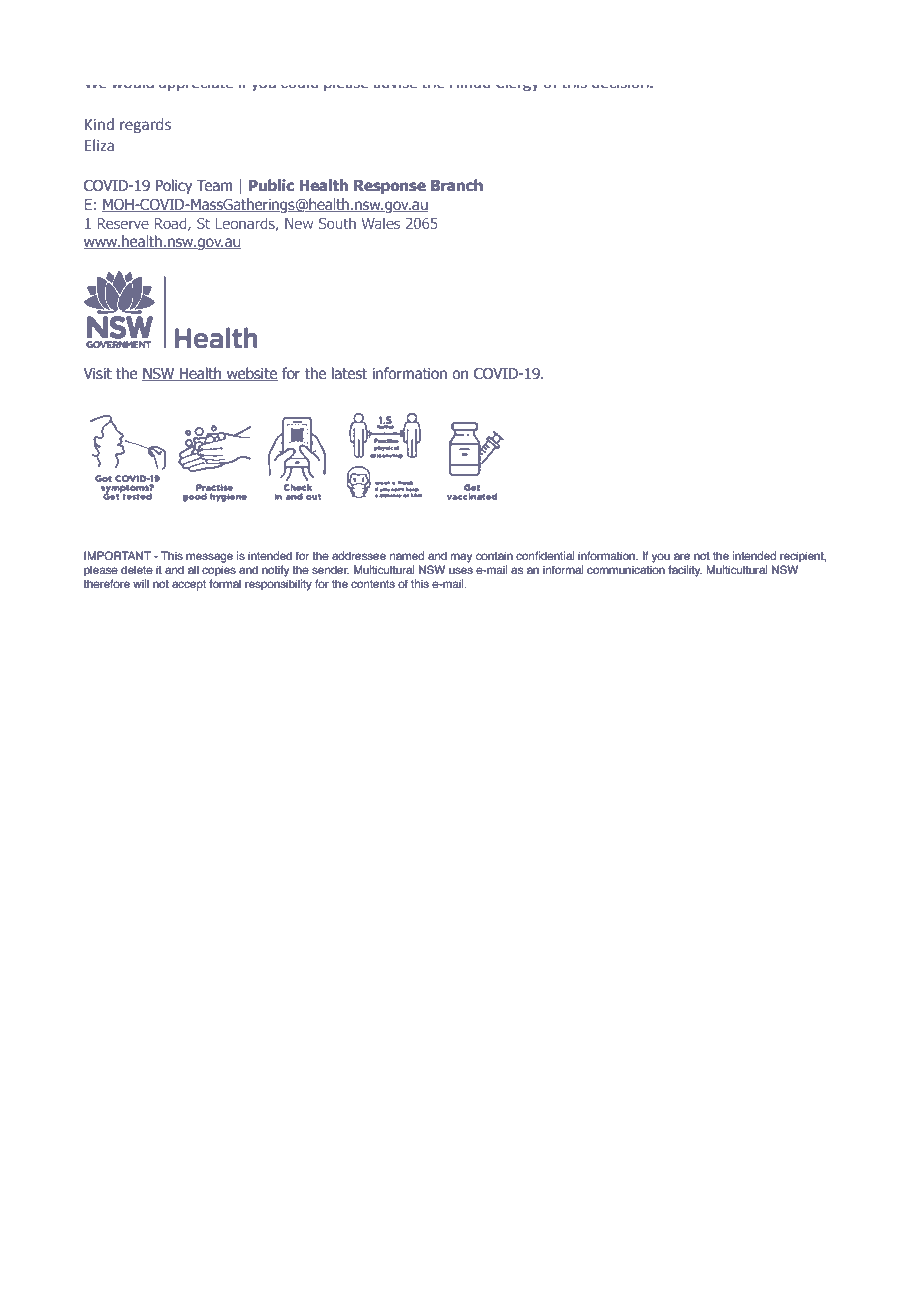 The height and width of the image is (1308, 924). Describe the element at coordinates (457, 185) in the image. I see `Branch` at that location.
